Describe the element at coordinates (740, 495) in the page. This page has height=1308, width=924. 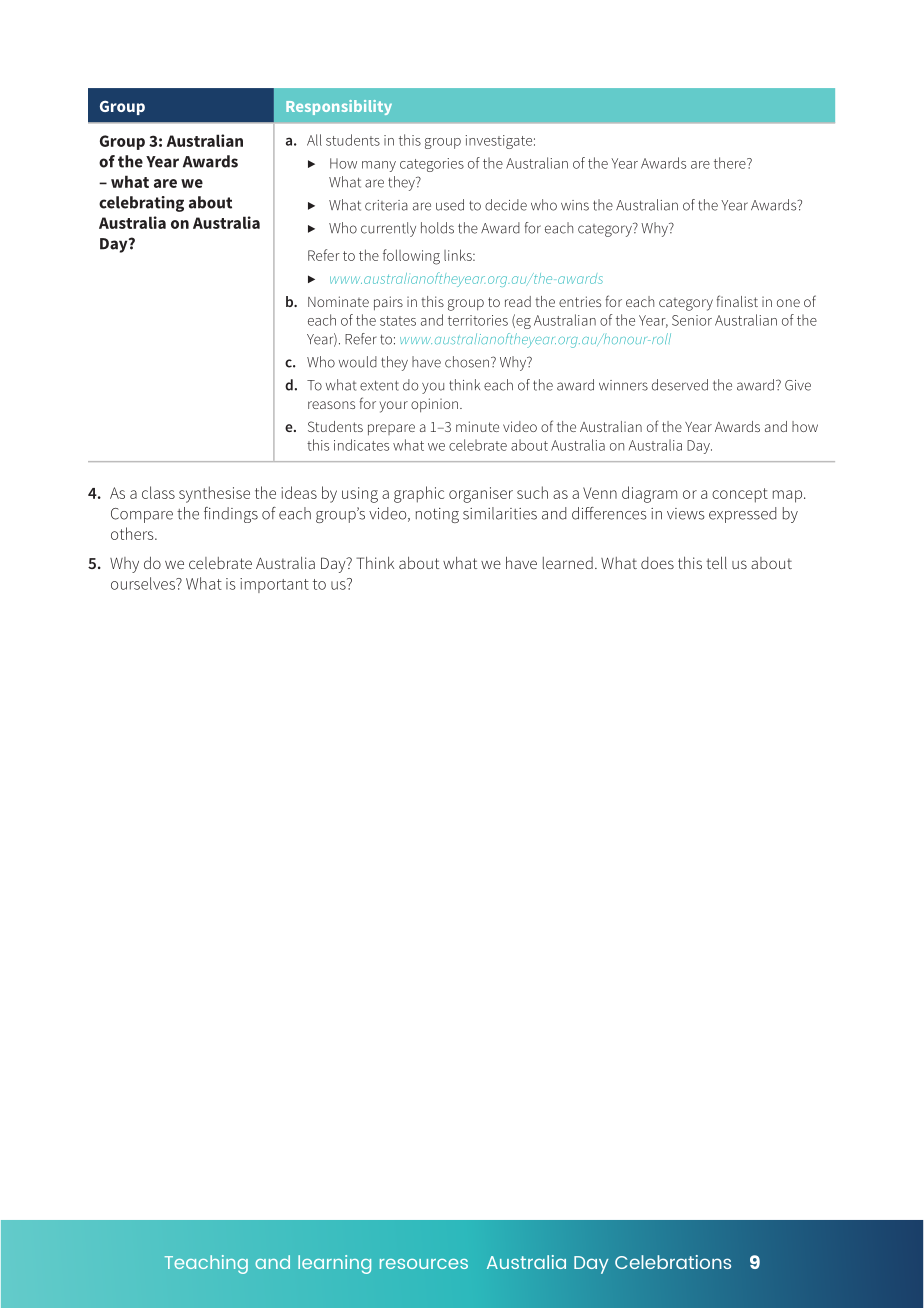
I see `concept` at that location.
